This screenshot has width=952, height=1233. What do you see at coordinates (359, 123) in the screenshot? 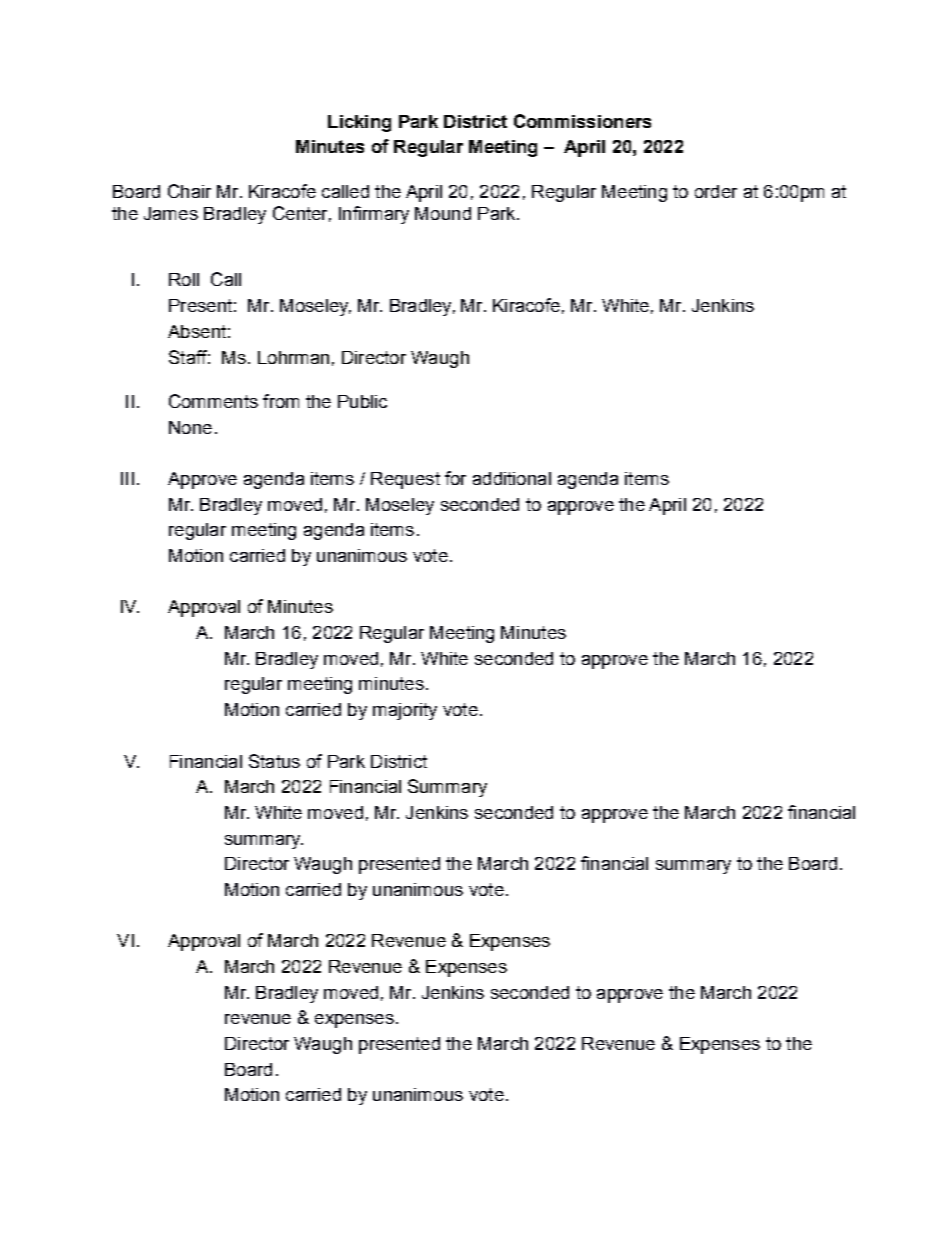
I see `Licking` at bounding box center [359, 123].
